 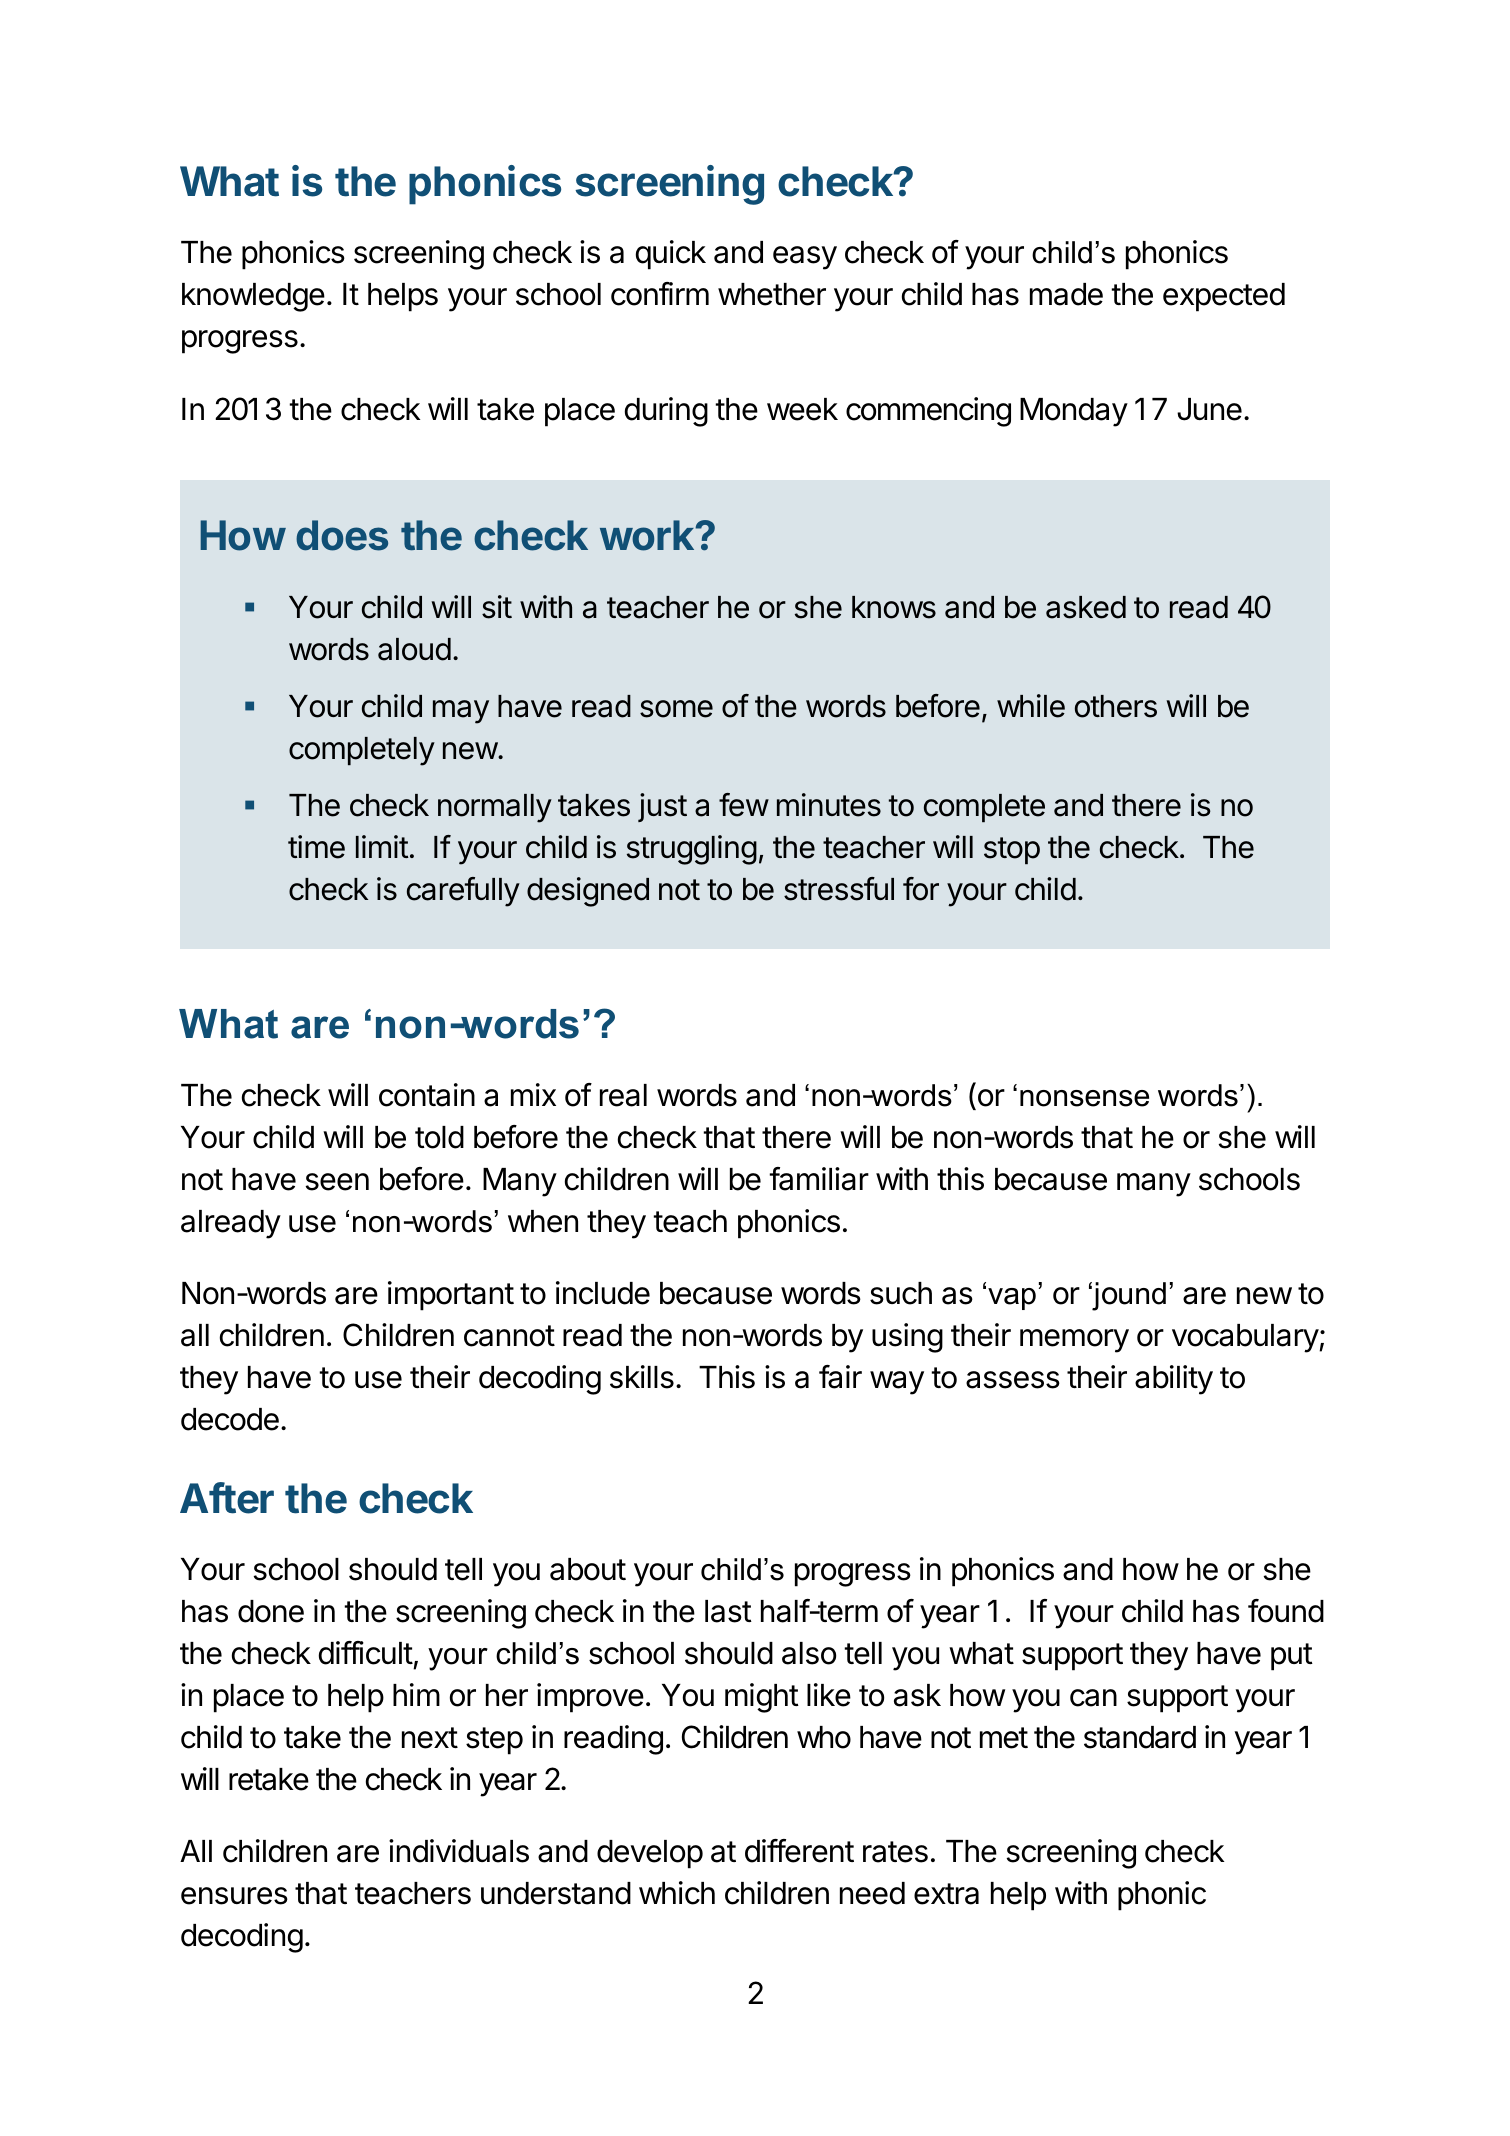 What do you see at coordinates (1224, 297) in the image?
I see `expected` at bounding box center [1224, 297].
